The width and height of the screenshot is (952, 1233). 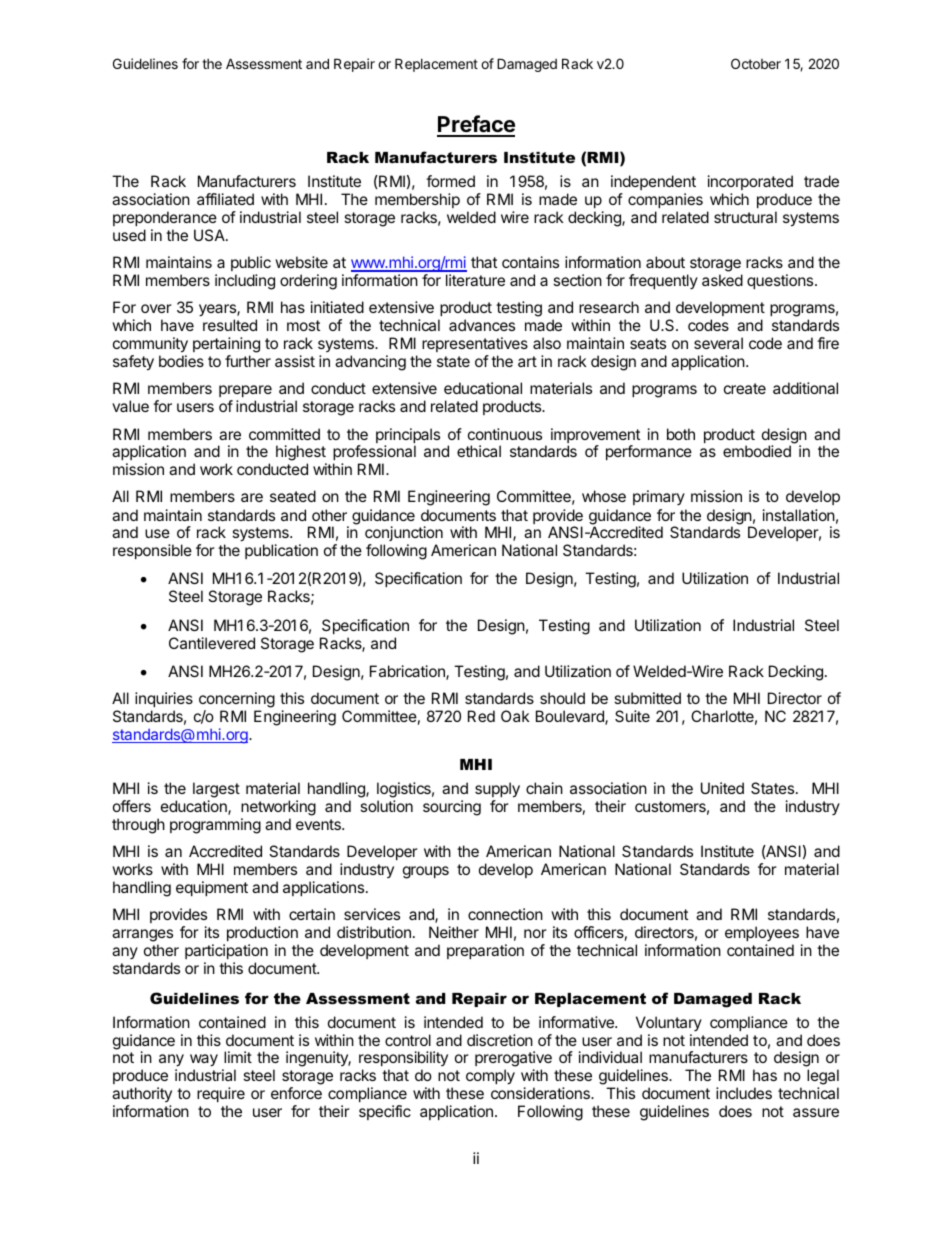 What do you see at coordinates (225, 199) in the screenshot?
I see `affiliated` at bounding box center [225, 199].
